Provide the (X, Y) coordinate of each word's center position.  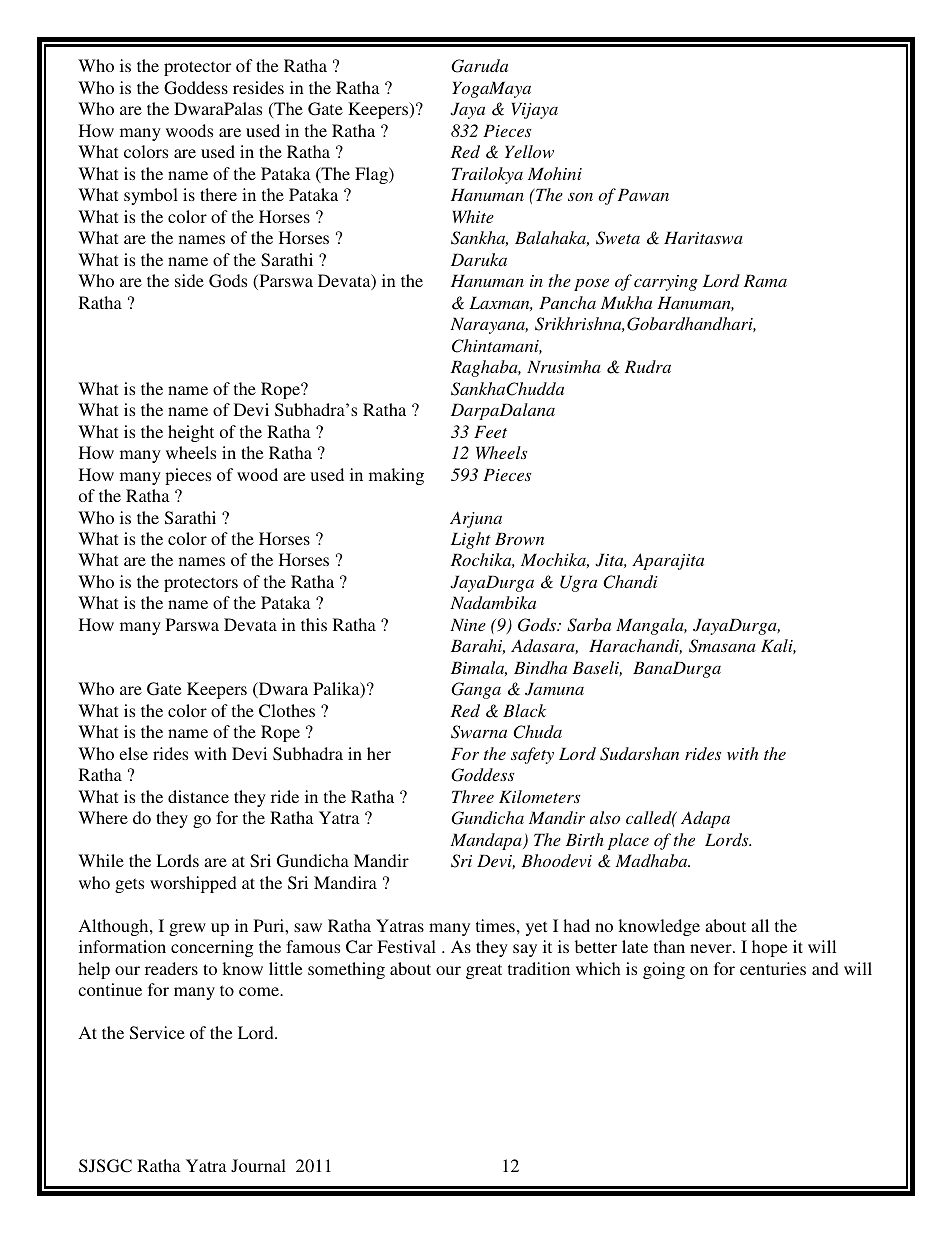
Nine (468, 624)
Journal (258, 1166)
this (314, 624)
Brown (519, 538)
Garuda (479, 66)
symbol (151, 196)
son (580, 197)
